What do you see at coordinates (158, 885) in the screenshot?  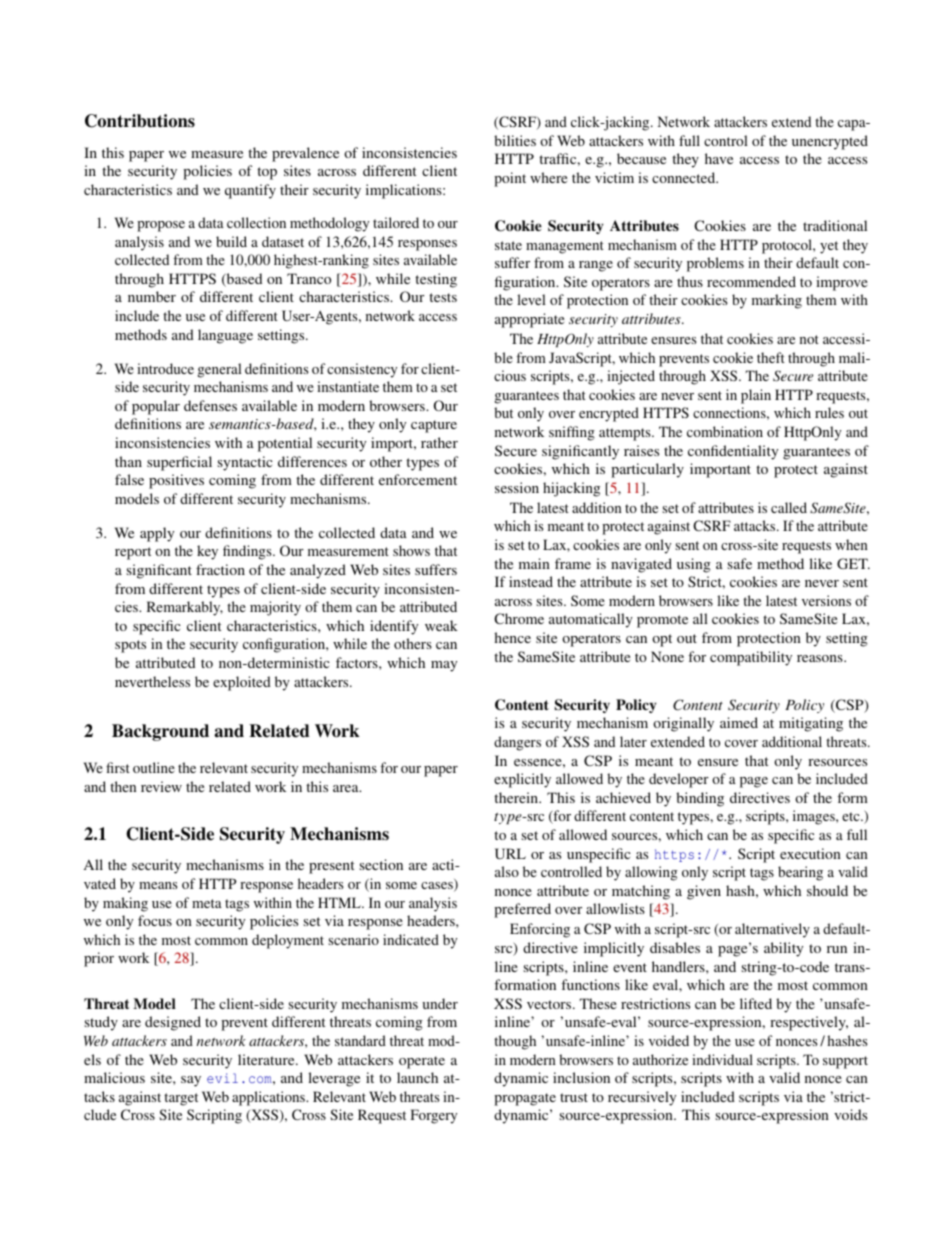 I see `means` at bounding box center [158, 885].
